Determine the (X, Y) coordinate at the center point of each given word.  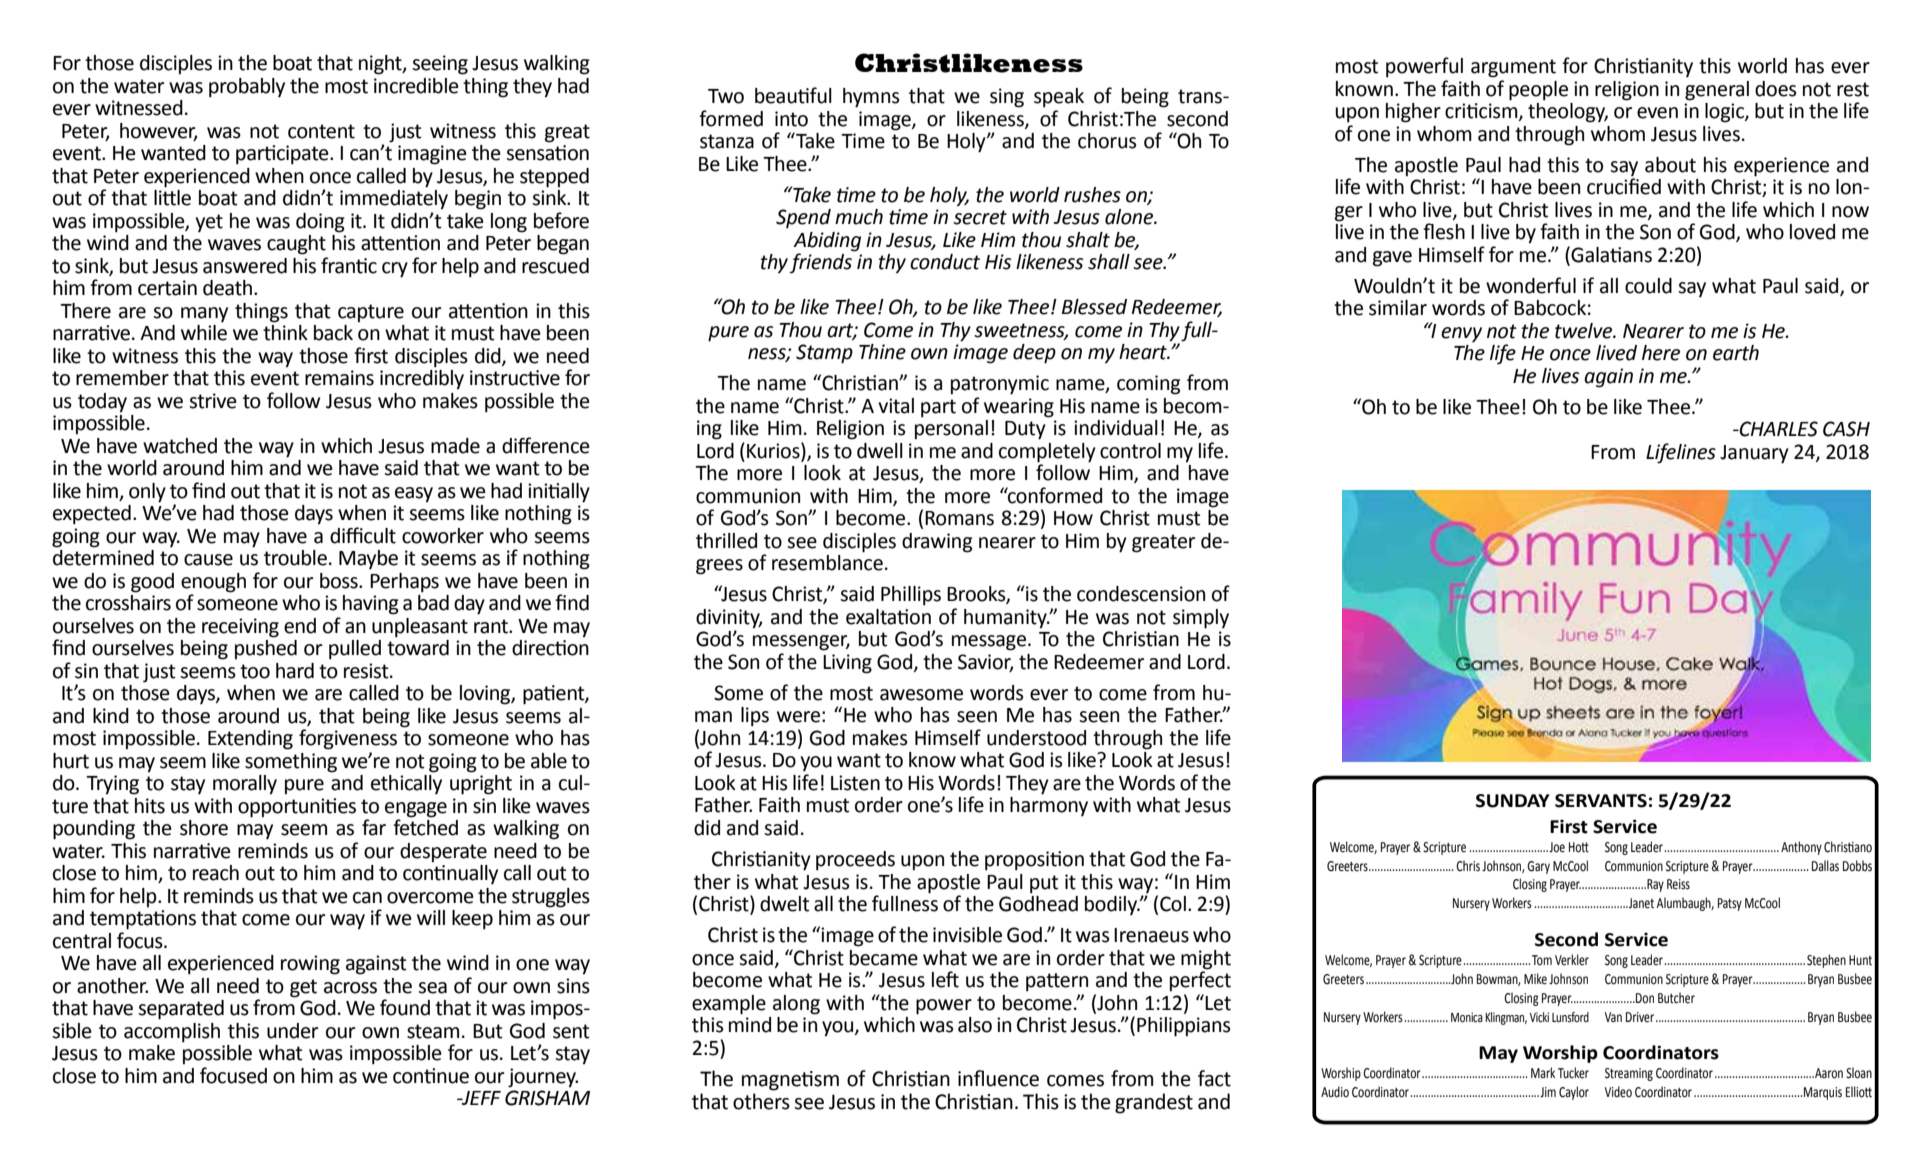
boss (340, 581)
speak (1059, 98)
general (1717, 91)
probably (247, 88)
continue (431, 1076)
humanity (1006, 619)
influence (998, 1078)
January (1754, 454)
